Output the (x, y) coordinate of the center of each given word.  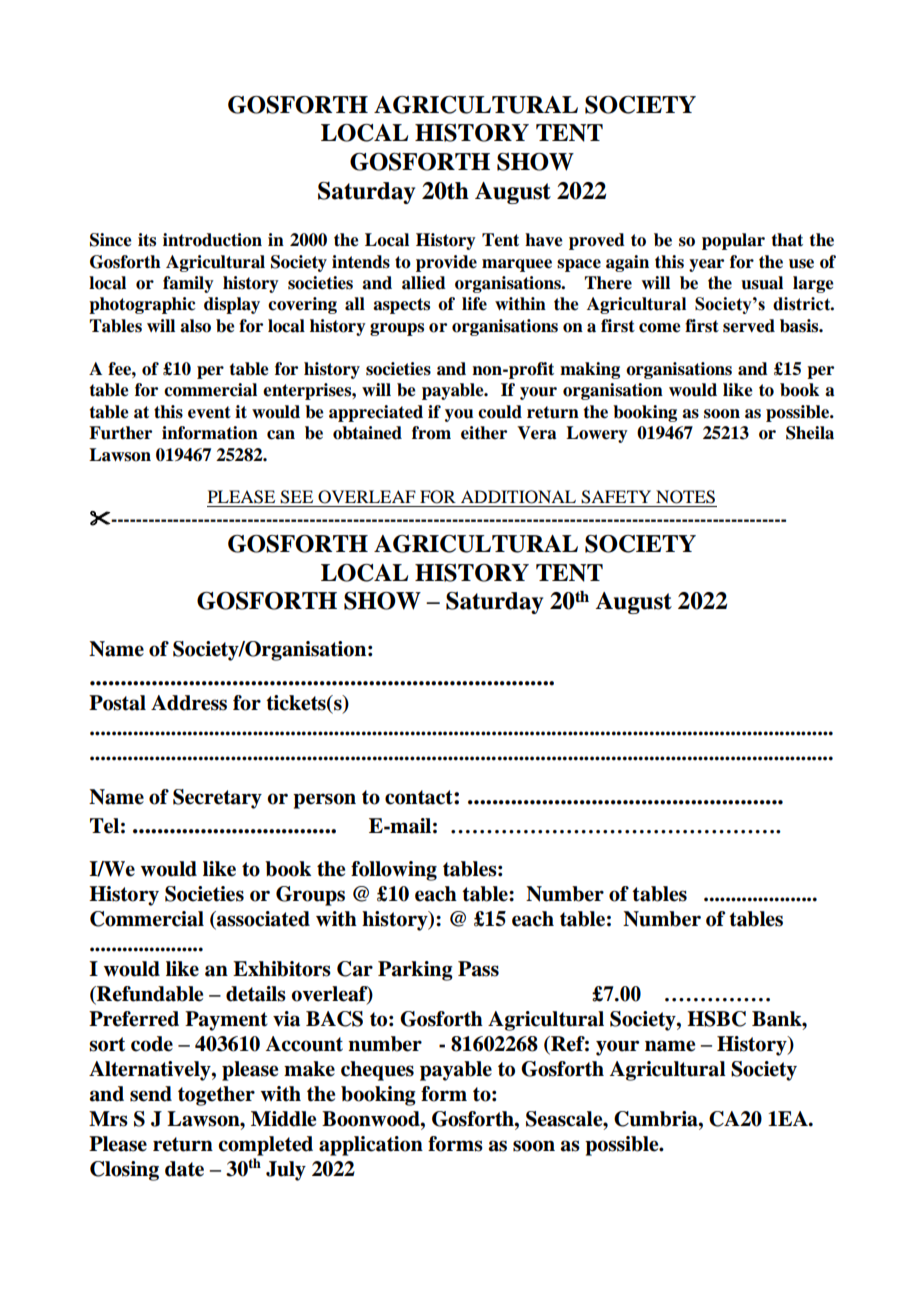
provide (446, 263)
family (188, 284)
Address (189, 703)
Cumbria (657, 1119)
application (371, 1146)
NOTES (685, 497)
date (184, 1169)
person (324, 801)
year (706, 265)
